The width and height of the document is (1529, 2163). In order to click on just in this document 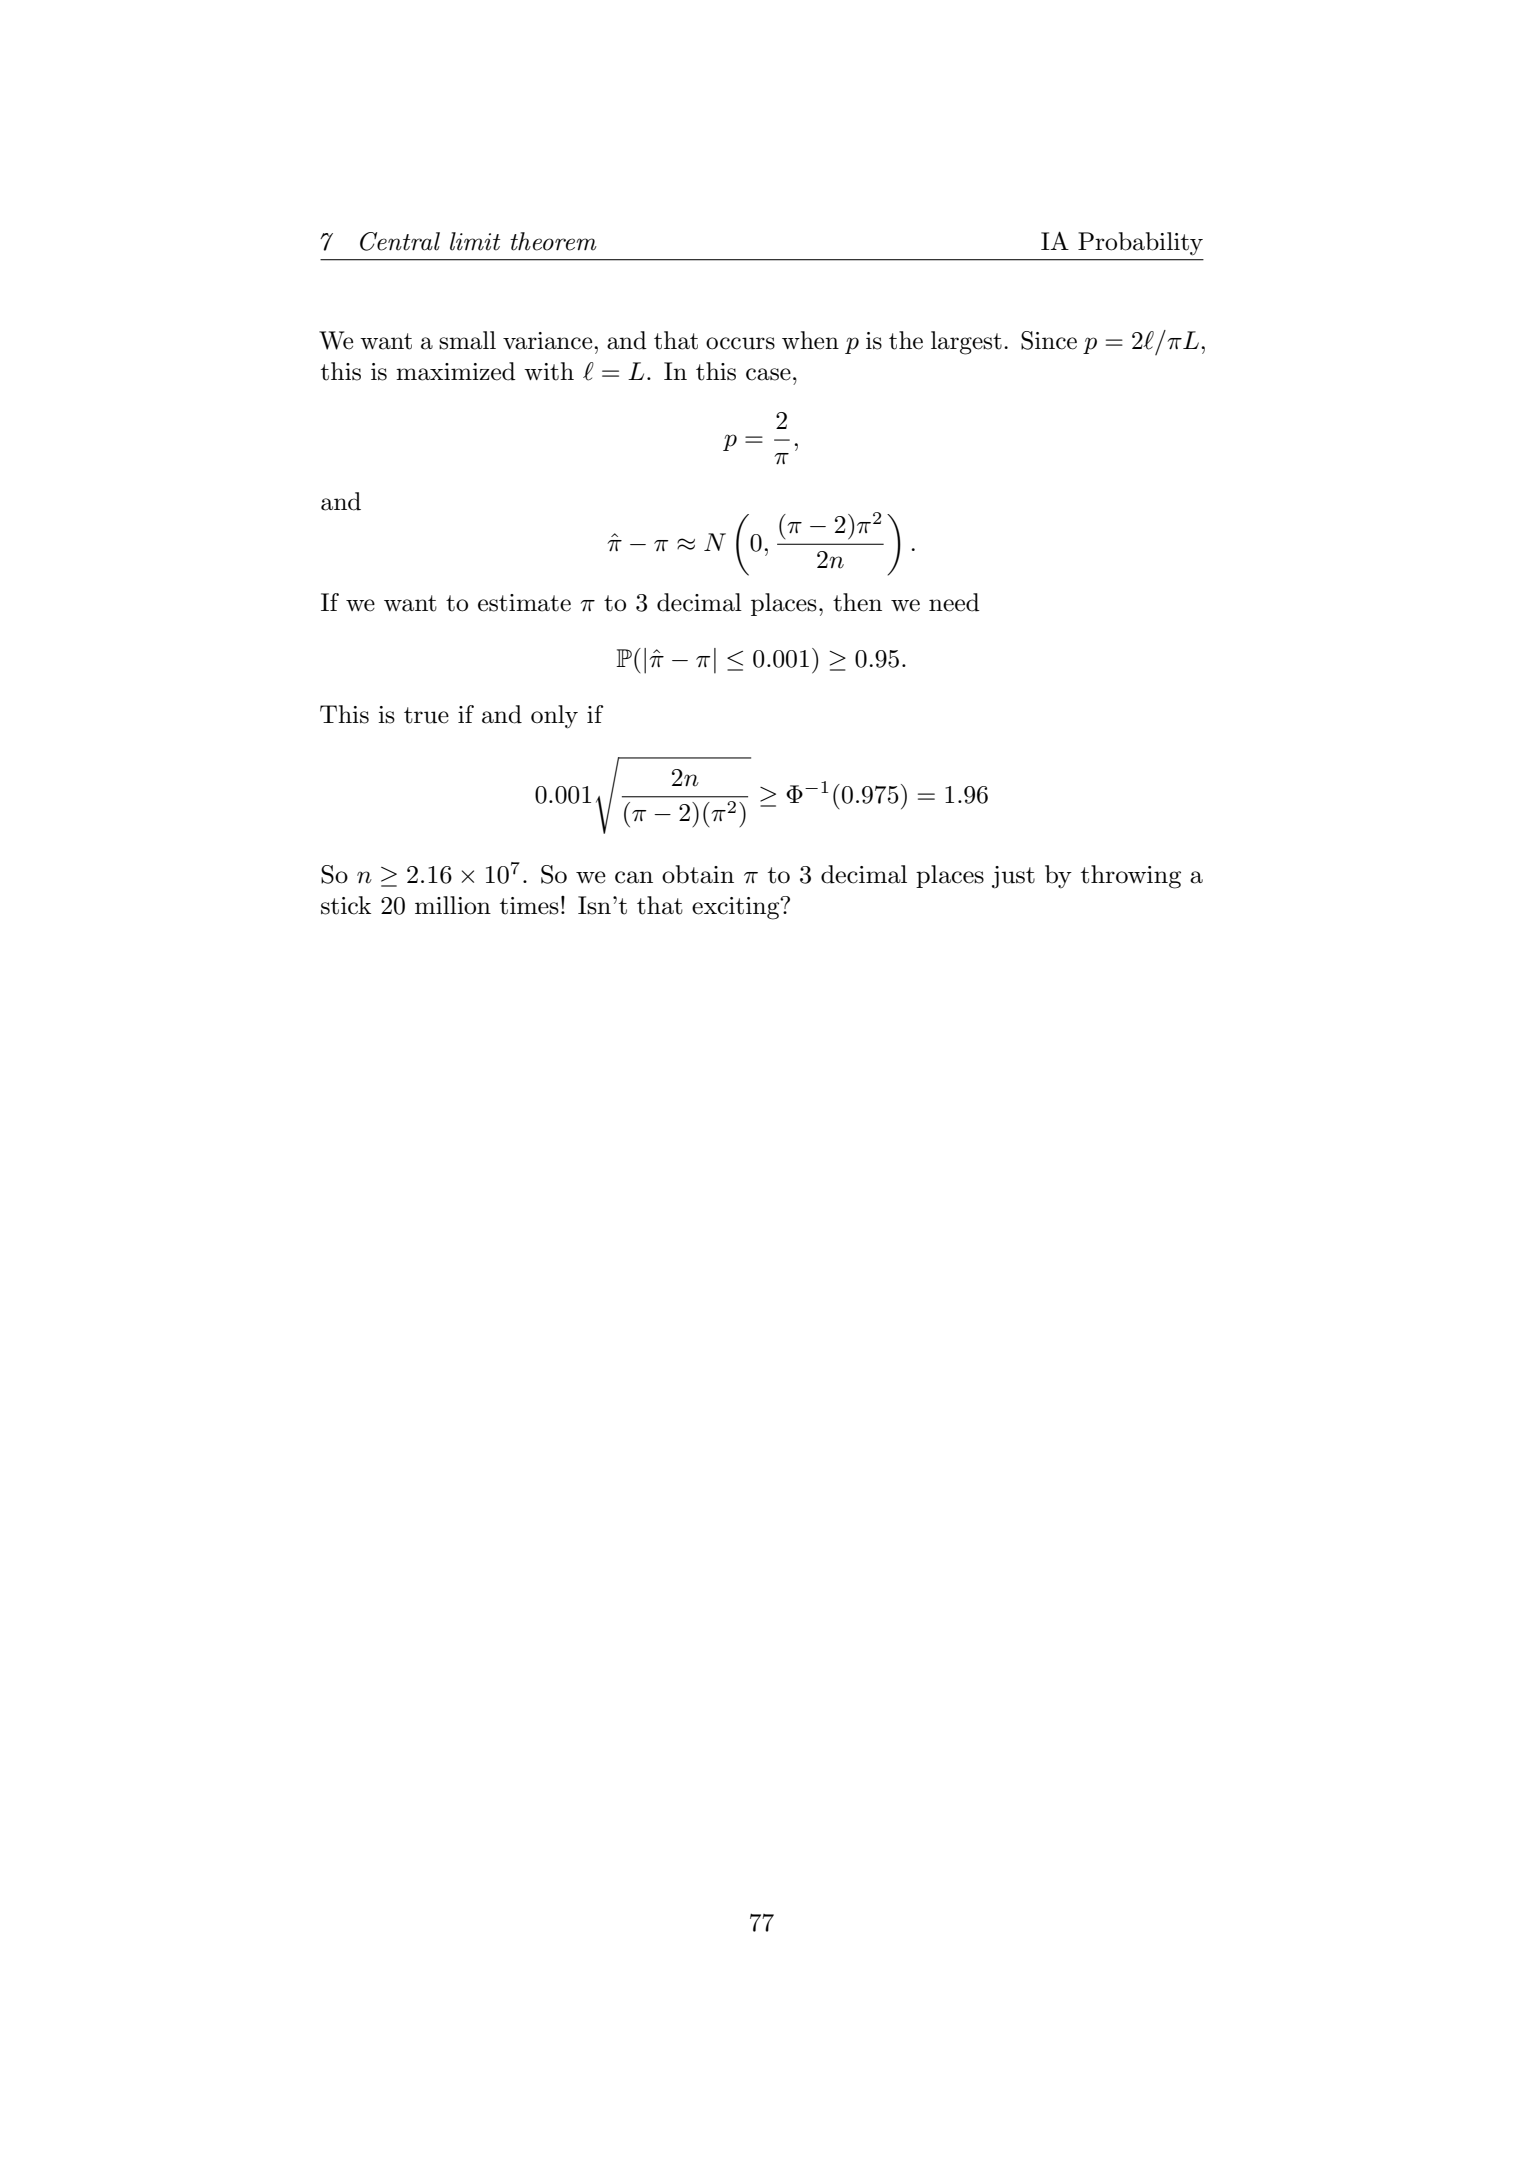, I will do `click(1013, 877)`.
